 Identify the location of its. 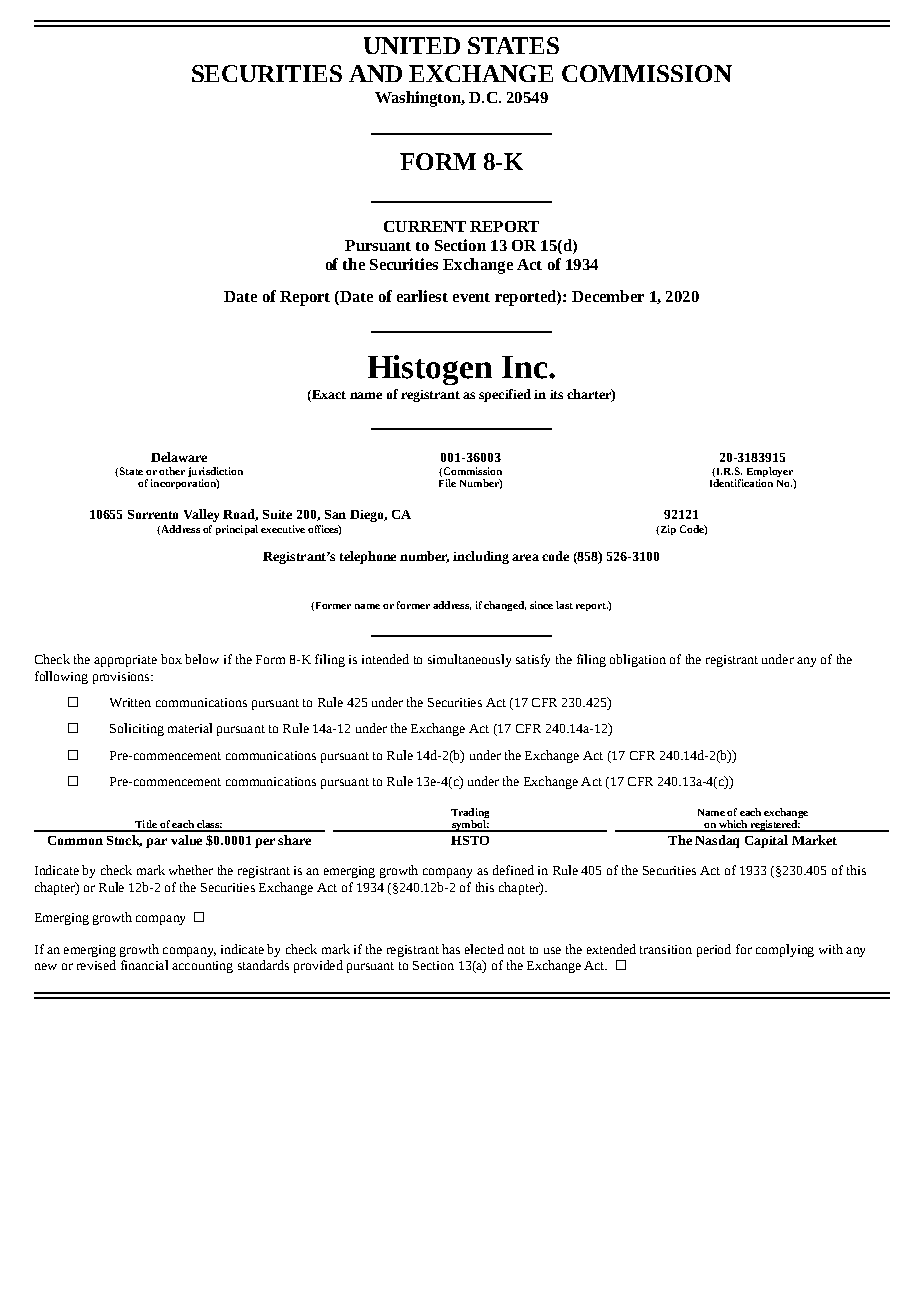
(556, 394).
